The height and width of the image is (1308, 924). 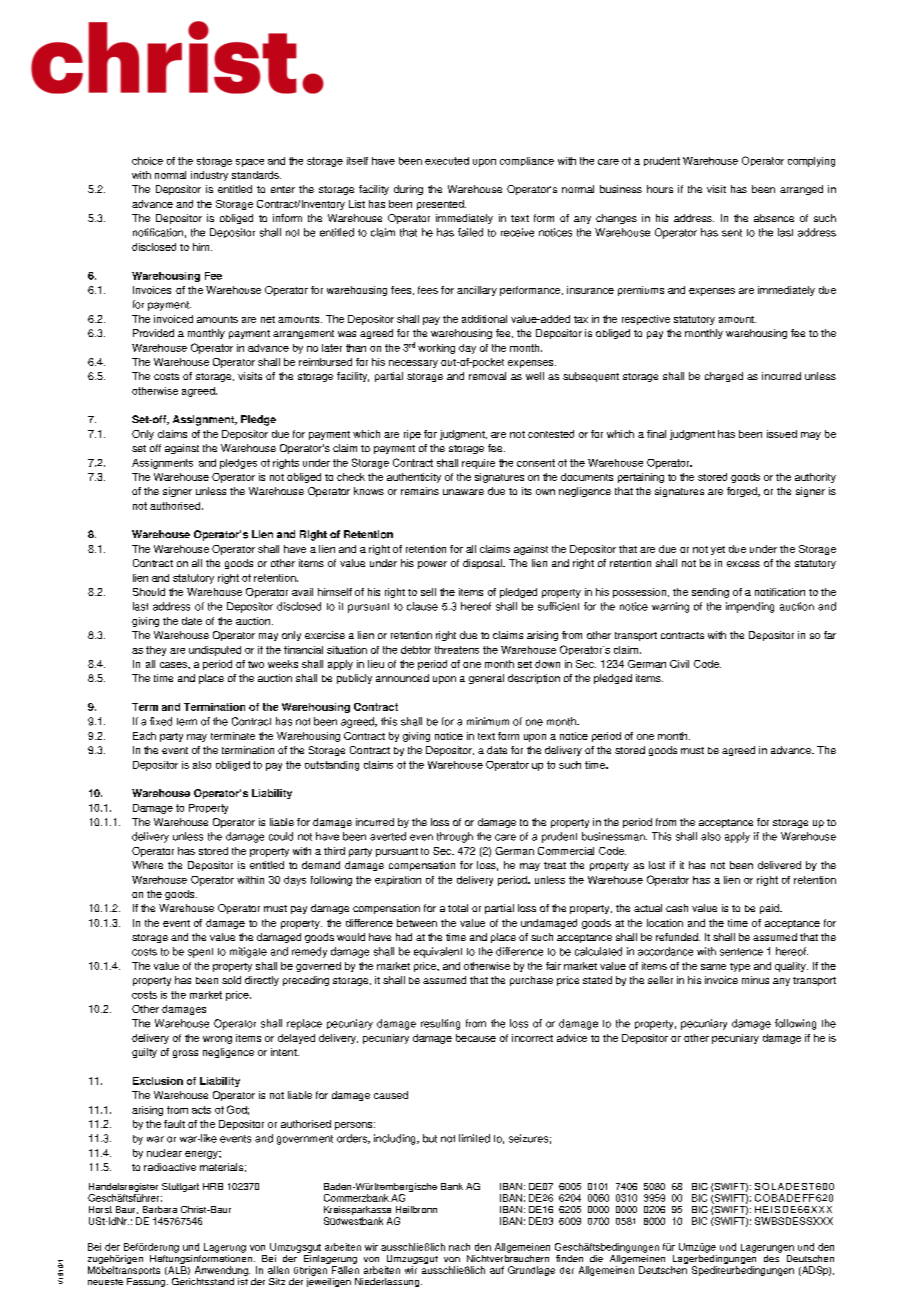 What do you see at coordinates (458, 908) in the image?
I see `total` at bounding box center [458, 908].
